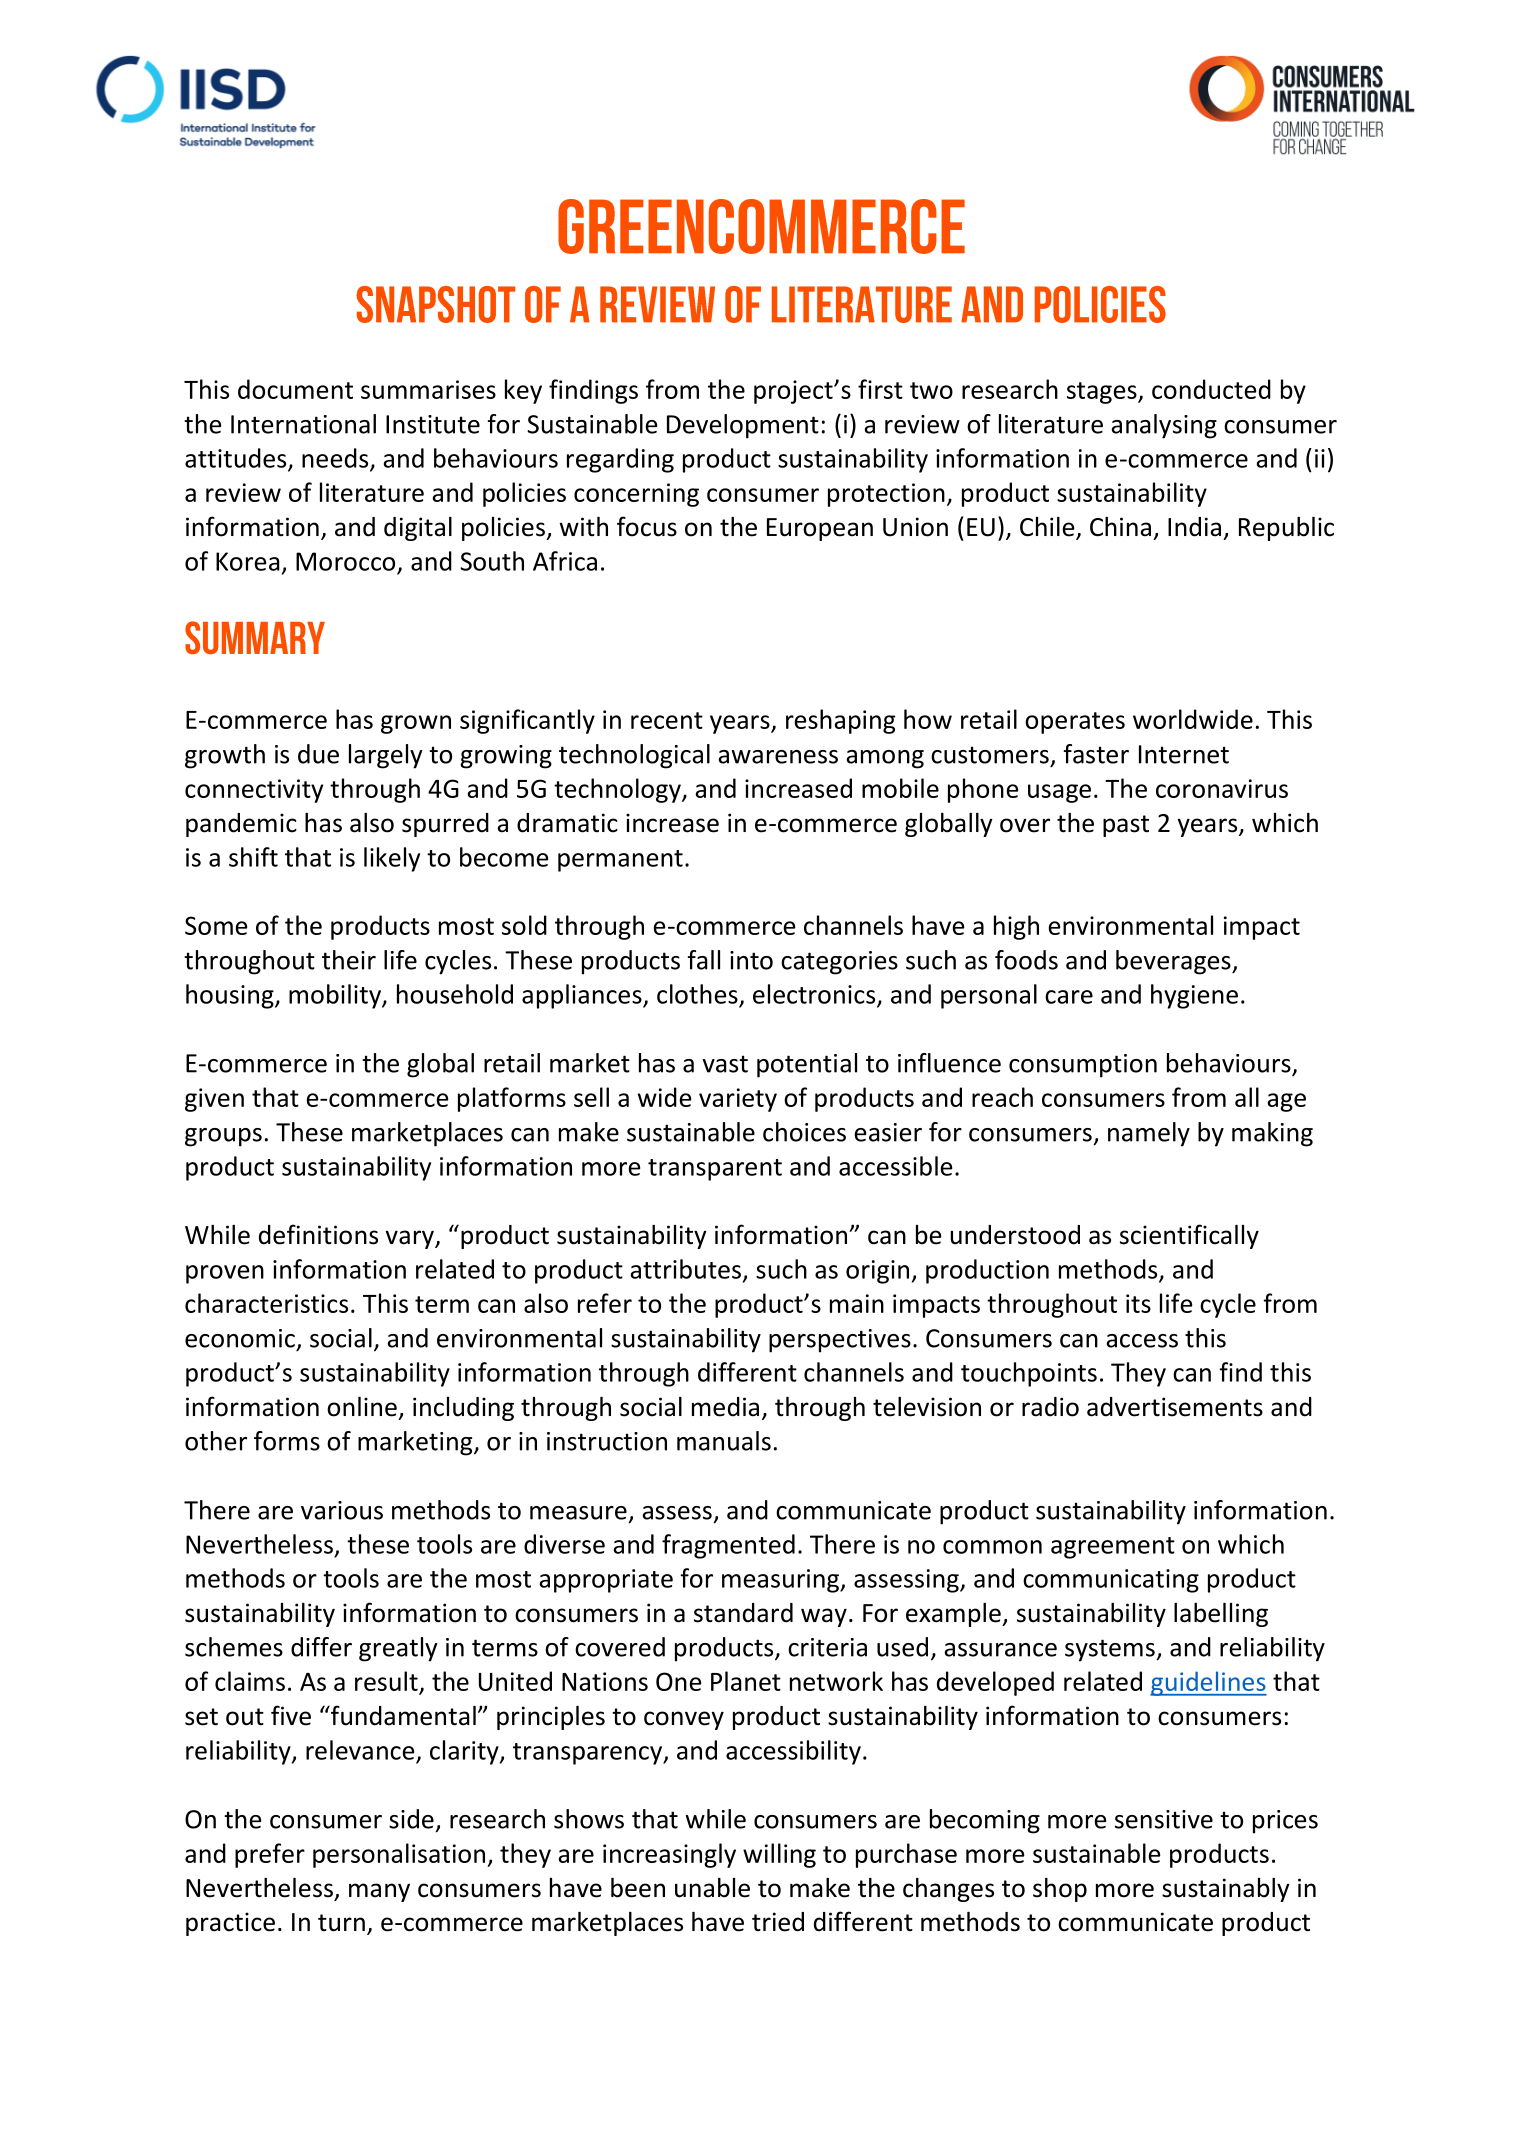  Describe the element at coordinates (743, 426) in the image. I see `Development` at that location.
